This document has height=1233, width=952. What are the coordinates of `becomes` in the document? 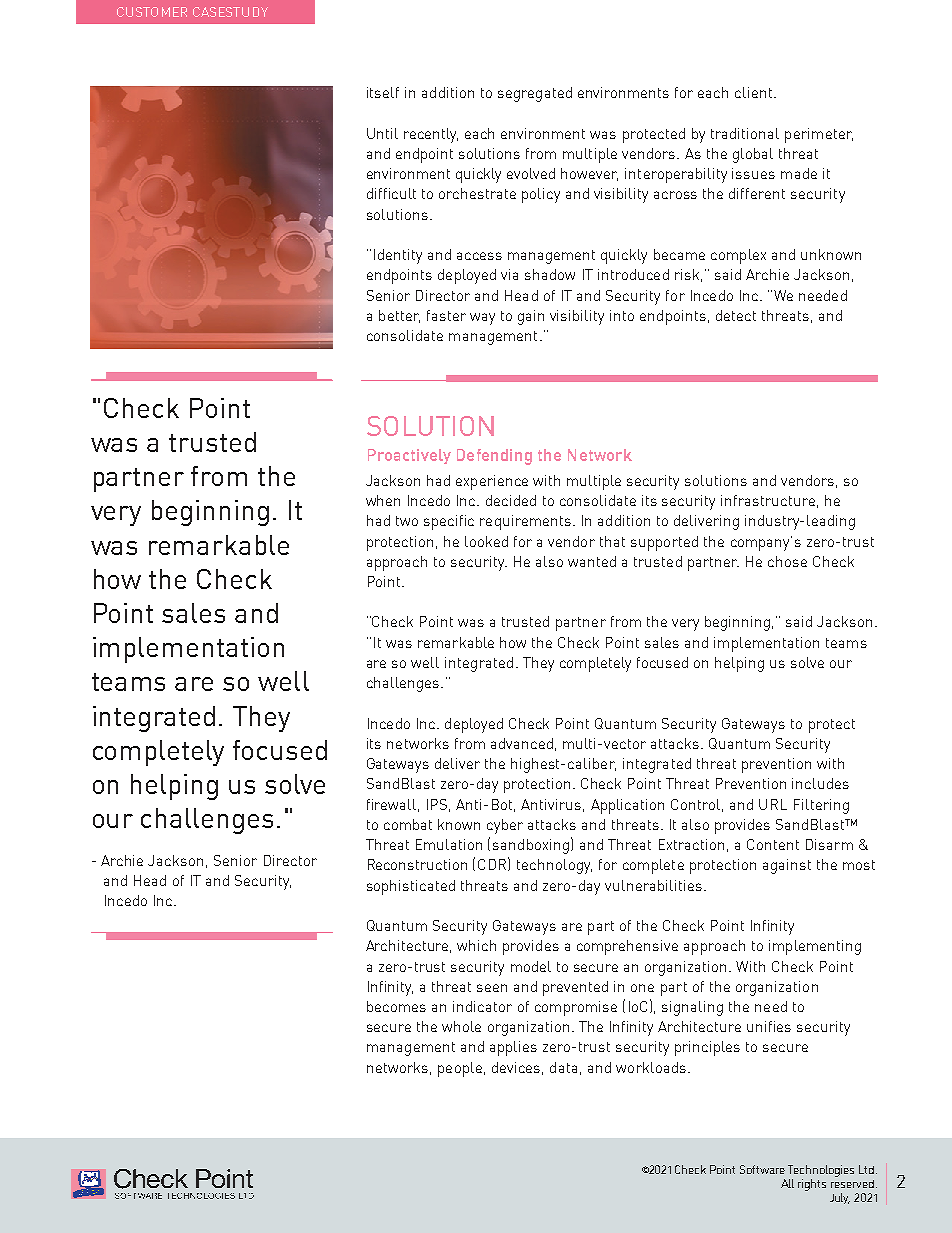 It's located at (396, 1006).
